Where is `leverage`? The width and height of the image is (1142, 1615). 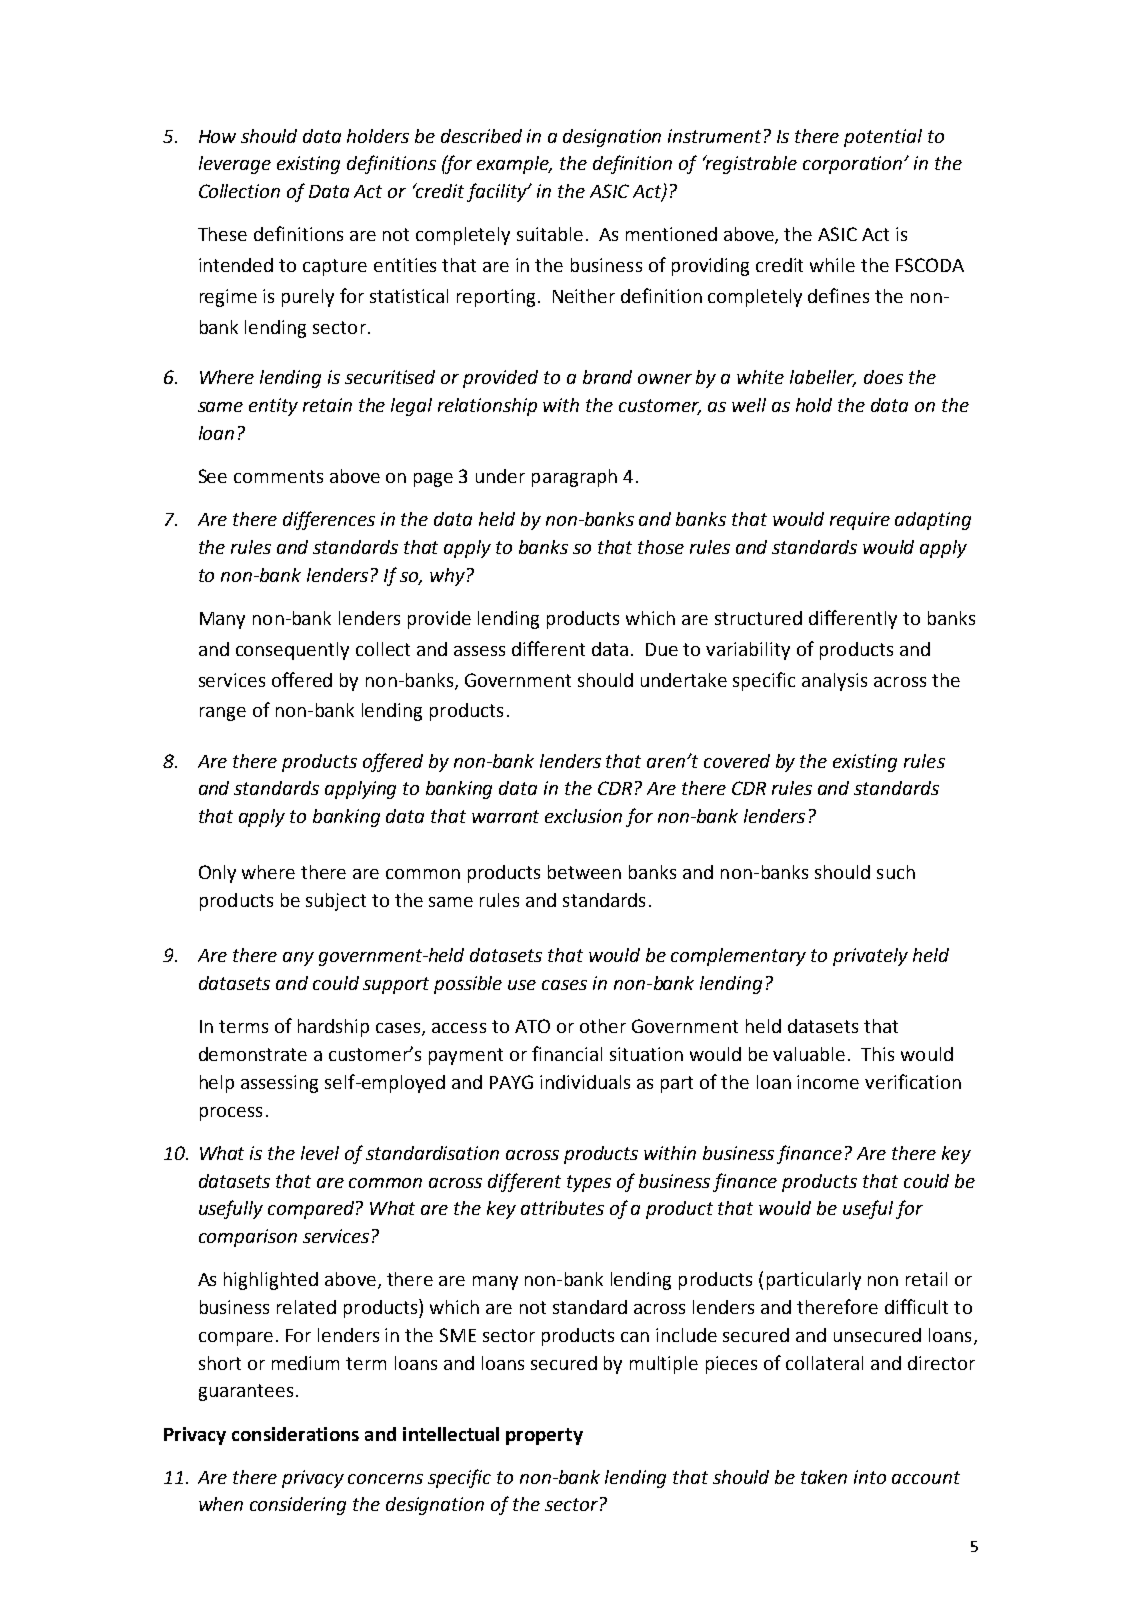
leverage is located at coordinates (235, 165).
